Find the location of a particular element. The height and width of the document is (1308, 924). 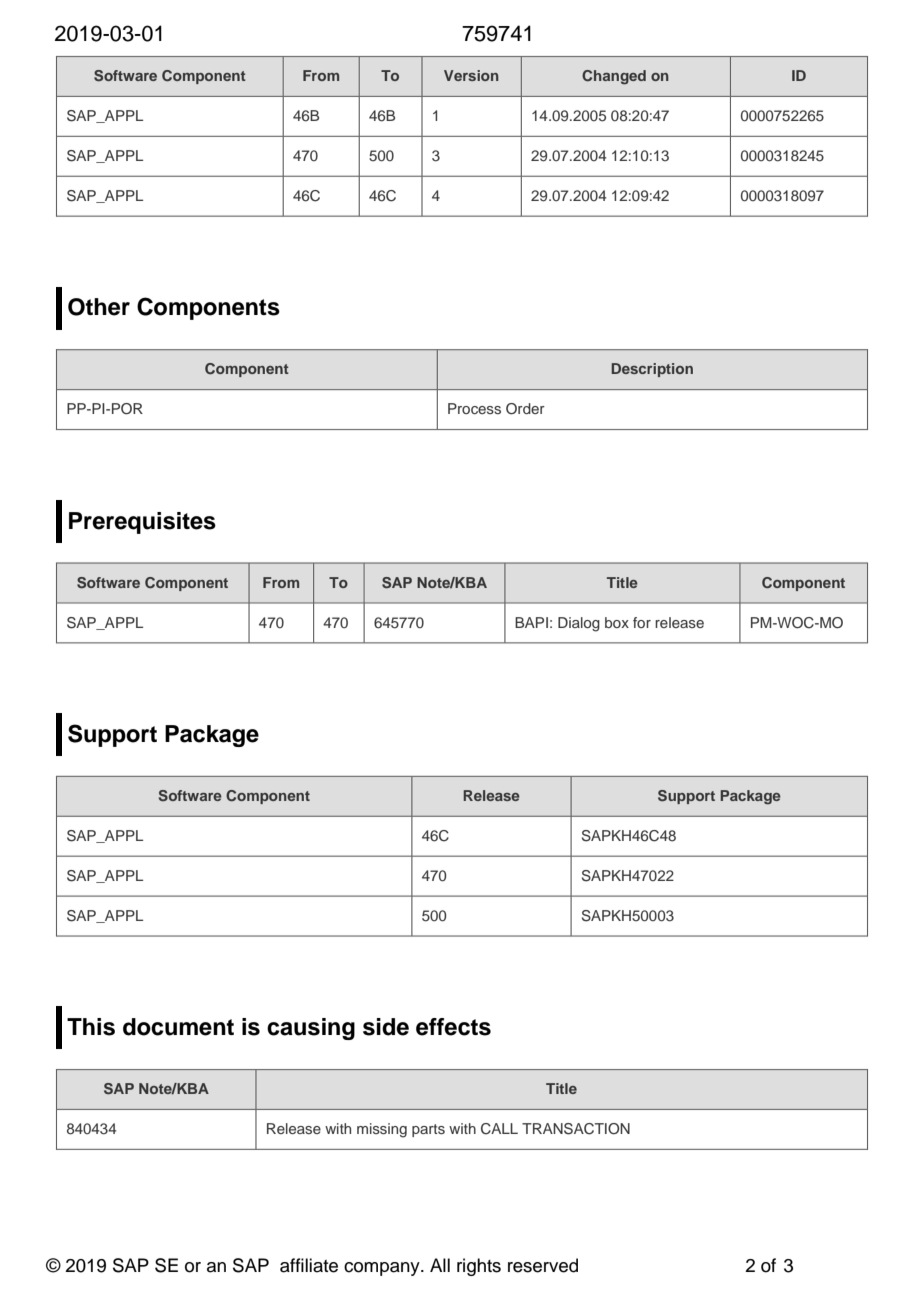

This is located at coordinates (91, 1027).
